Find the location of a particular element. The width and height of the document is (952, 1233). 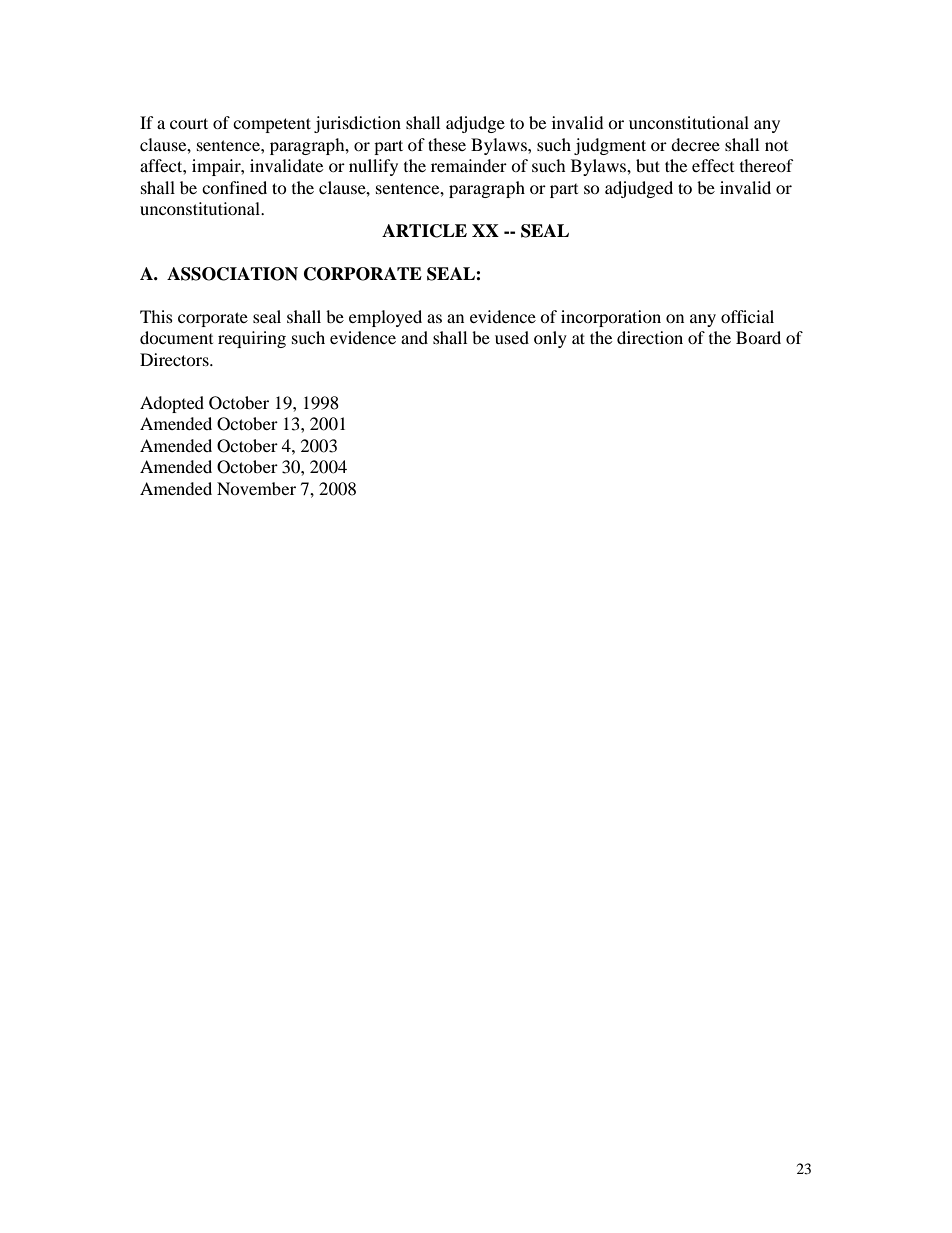

This is located at coordinates (156, 316).
